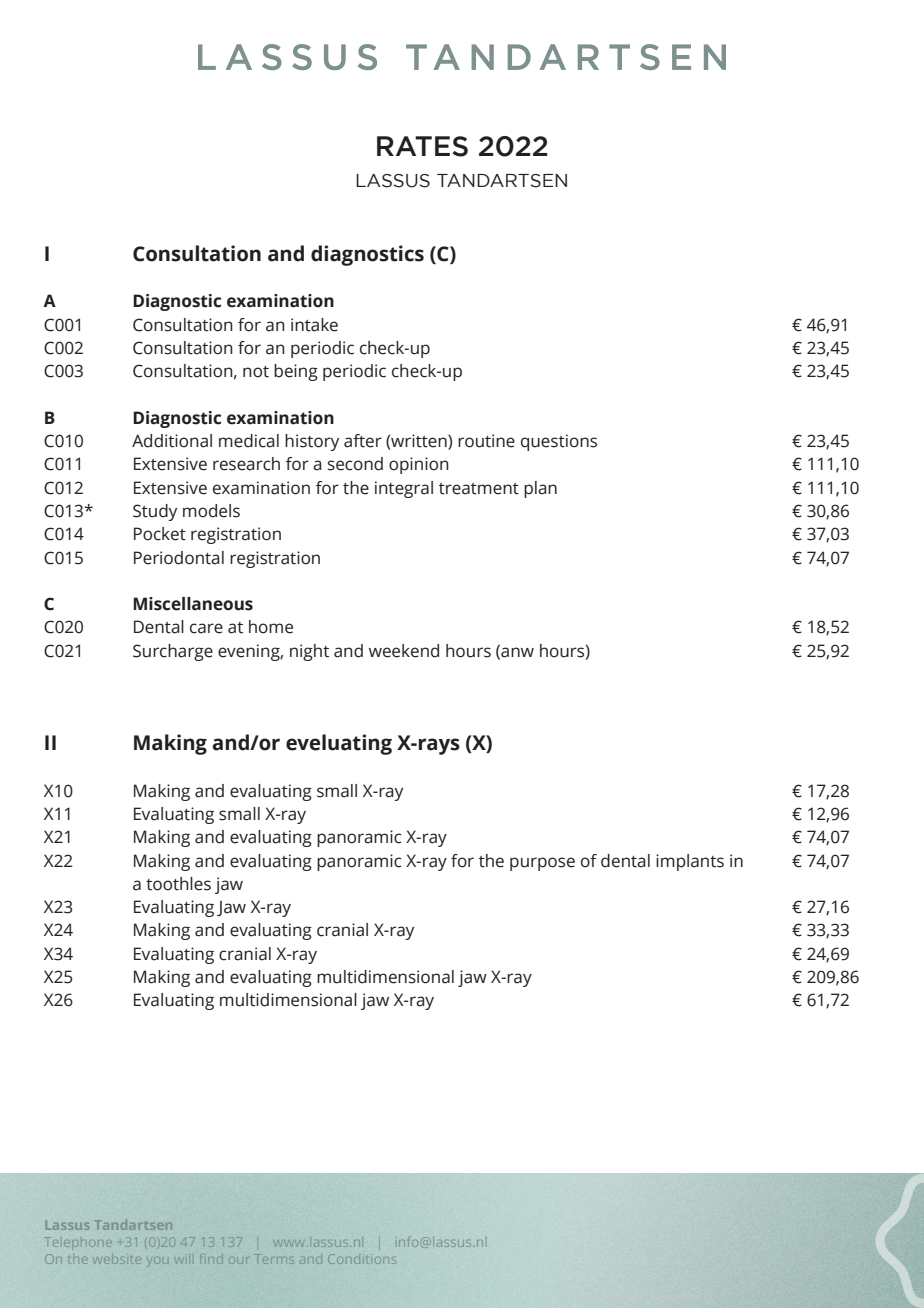 This image has height=1308, width=924. What do you see at coordinates (173, 652) in the image?
I see `Surcharge` at bounding box center [173, 652].
